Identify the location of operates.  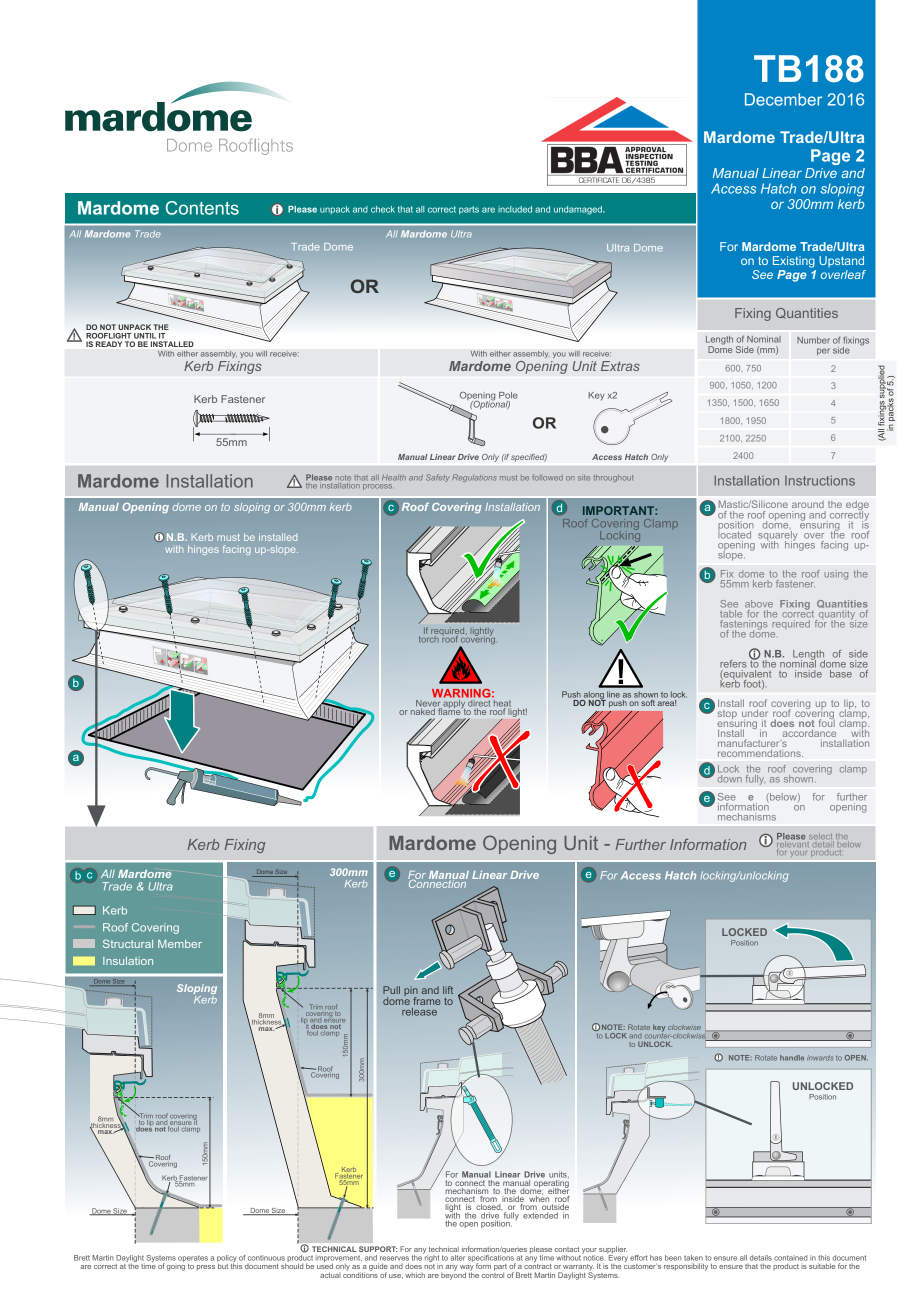
(193, 1258).
